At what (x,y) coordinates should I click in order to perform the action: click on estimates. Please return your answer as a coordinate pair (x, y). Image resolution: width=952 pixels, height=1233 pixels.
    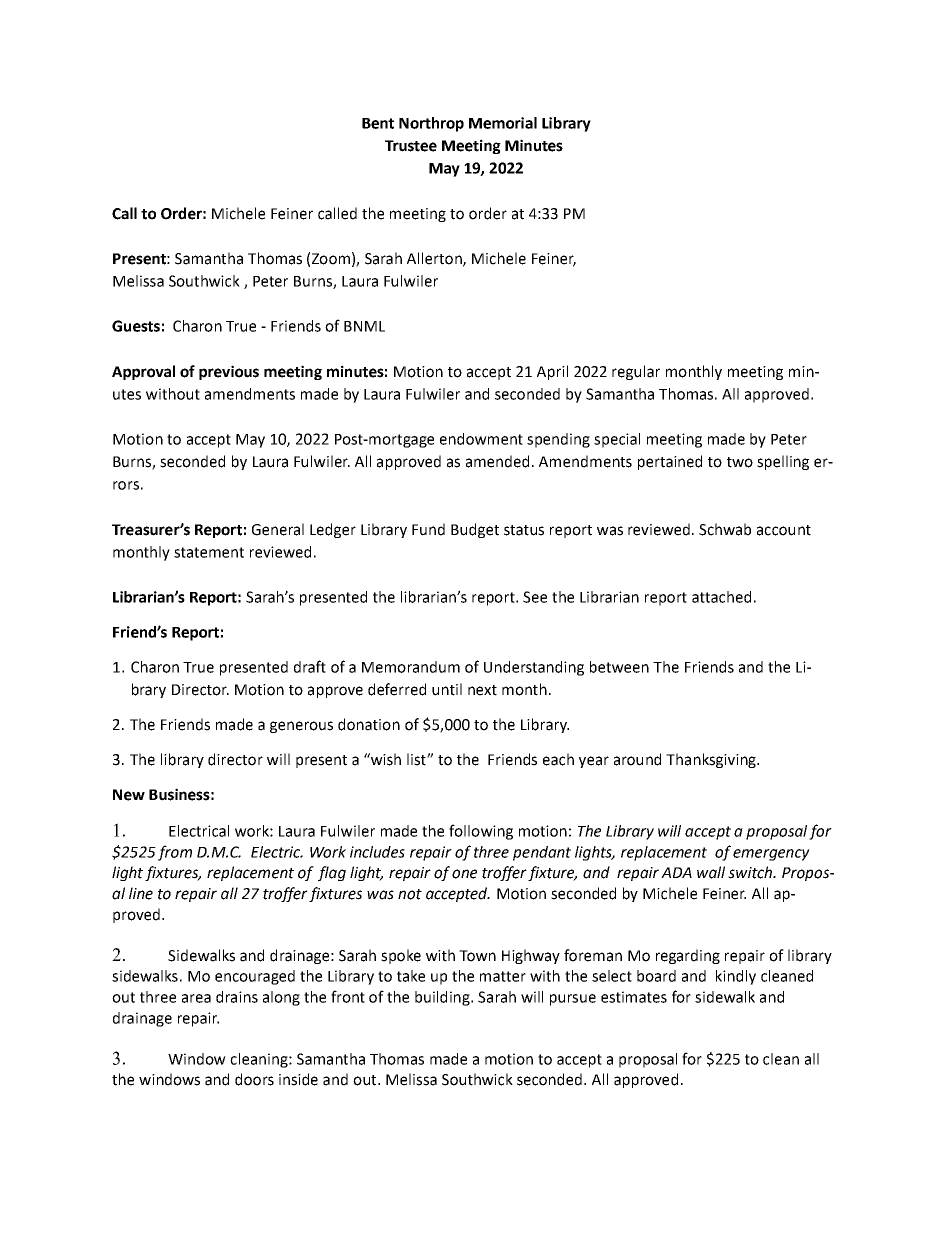
    Looking at the image, I should click on (634, 997).
